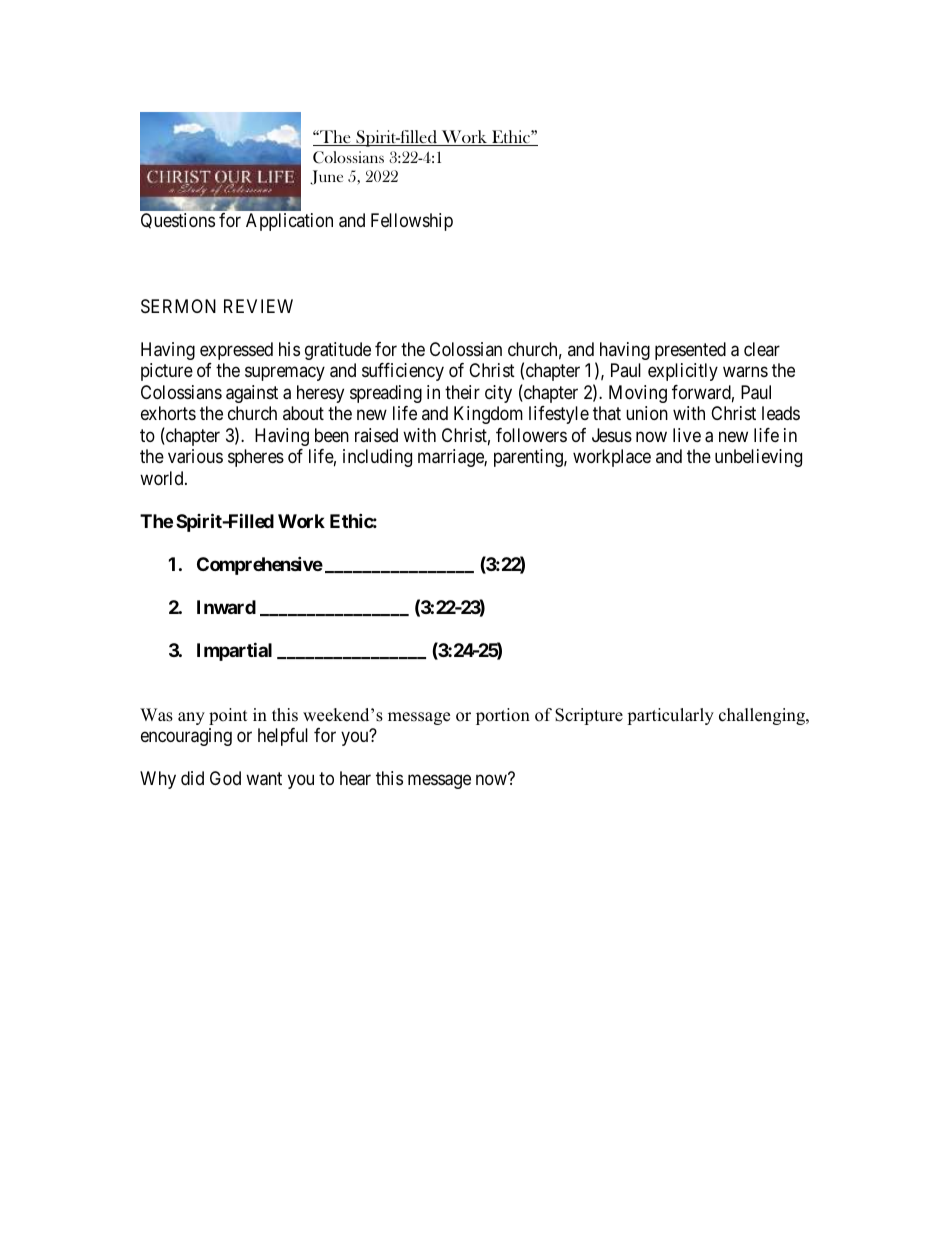 The height and width of the document is (1233, 952). I want to click on spheres, so click(256, 458).
